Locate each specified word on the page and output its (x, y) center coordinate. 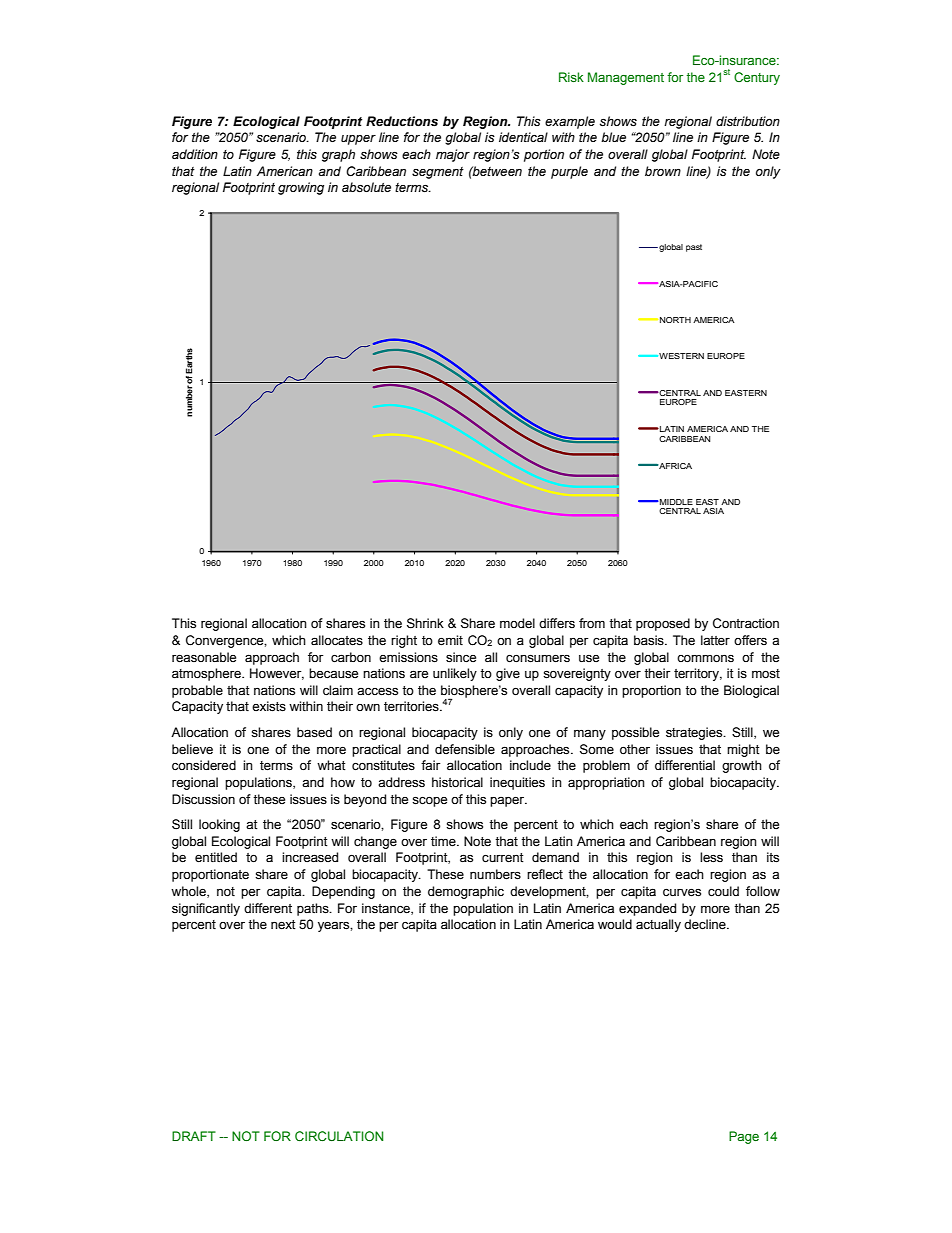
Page (744, 1137)
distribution (748, 121)
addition (195, 154)
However (277, 674)
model (517, 623)
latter (715, 640)
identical (523, 137)
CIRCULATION (339, 1136)
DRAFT (194, 1136)
